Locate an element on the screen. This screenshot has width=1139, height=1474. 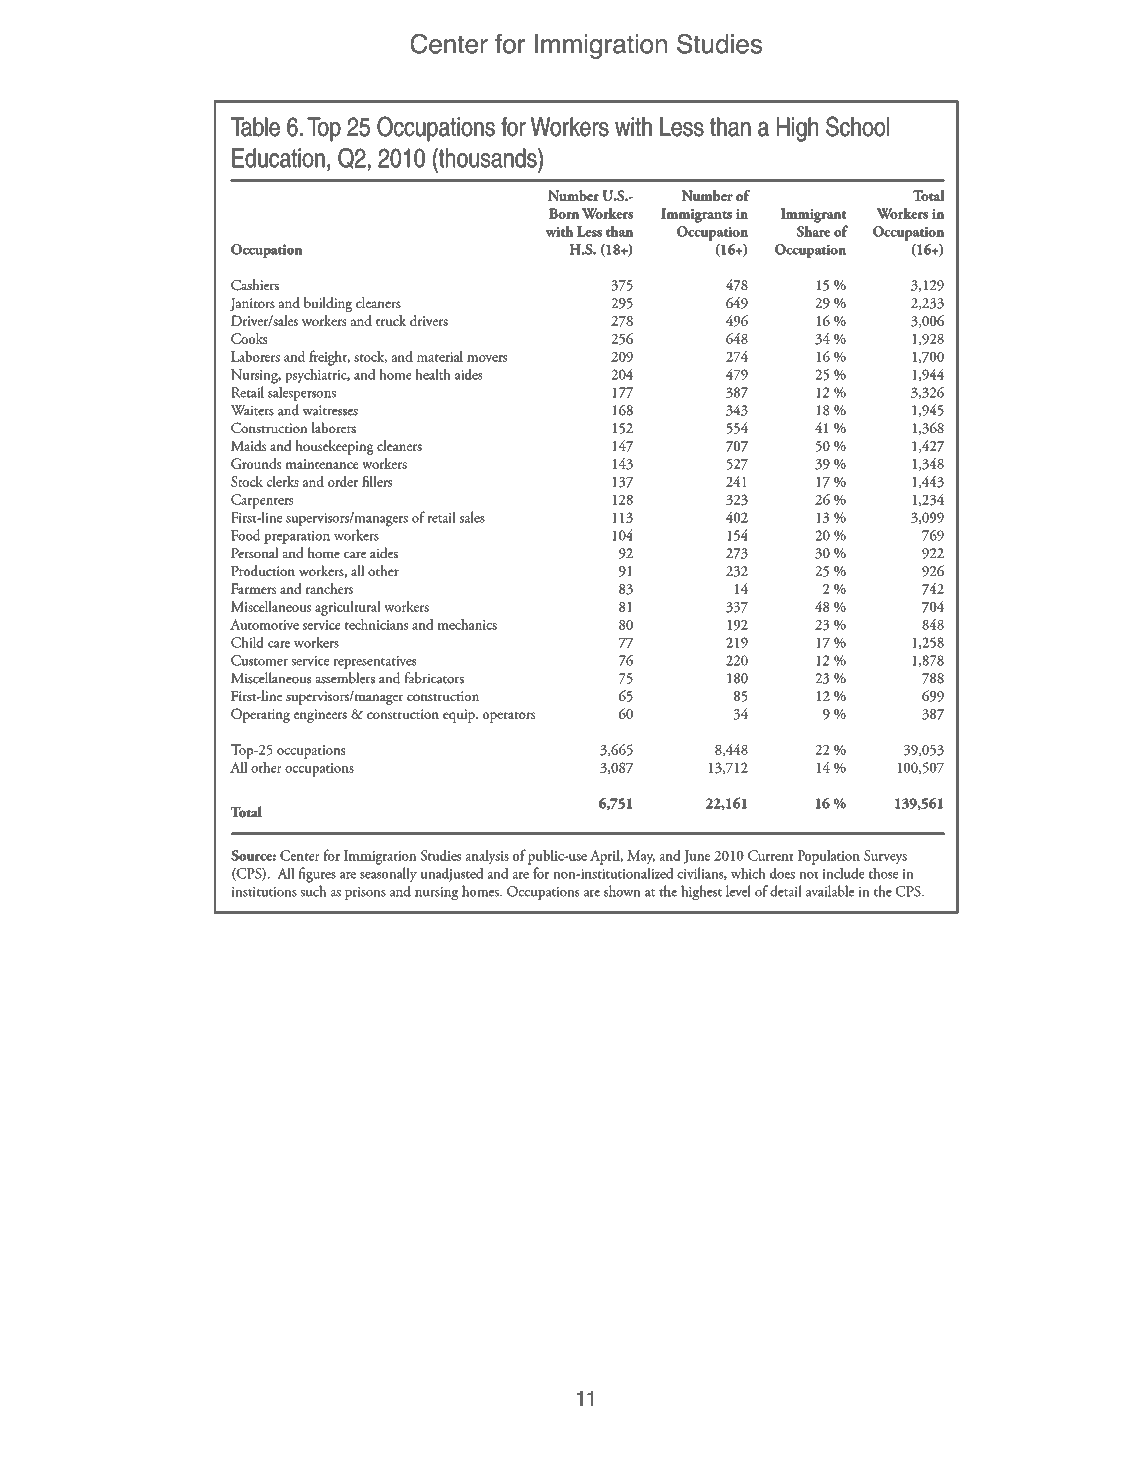
agricultural is located at coordinates (347, 608).
